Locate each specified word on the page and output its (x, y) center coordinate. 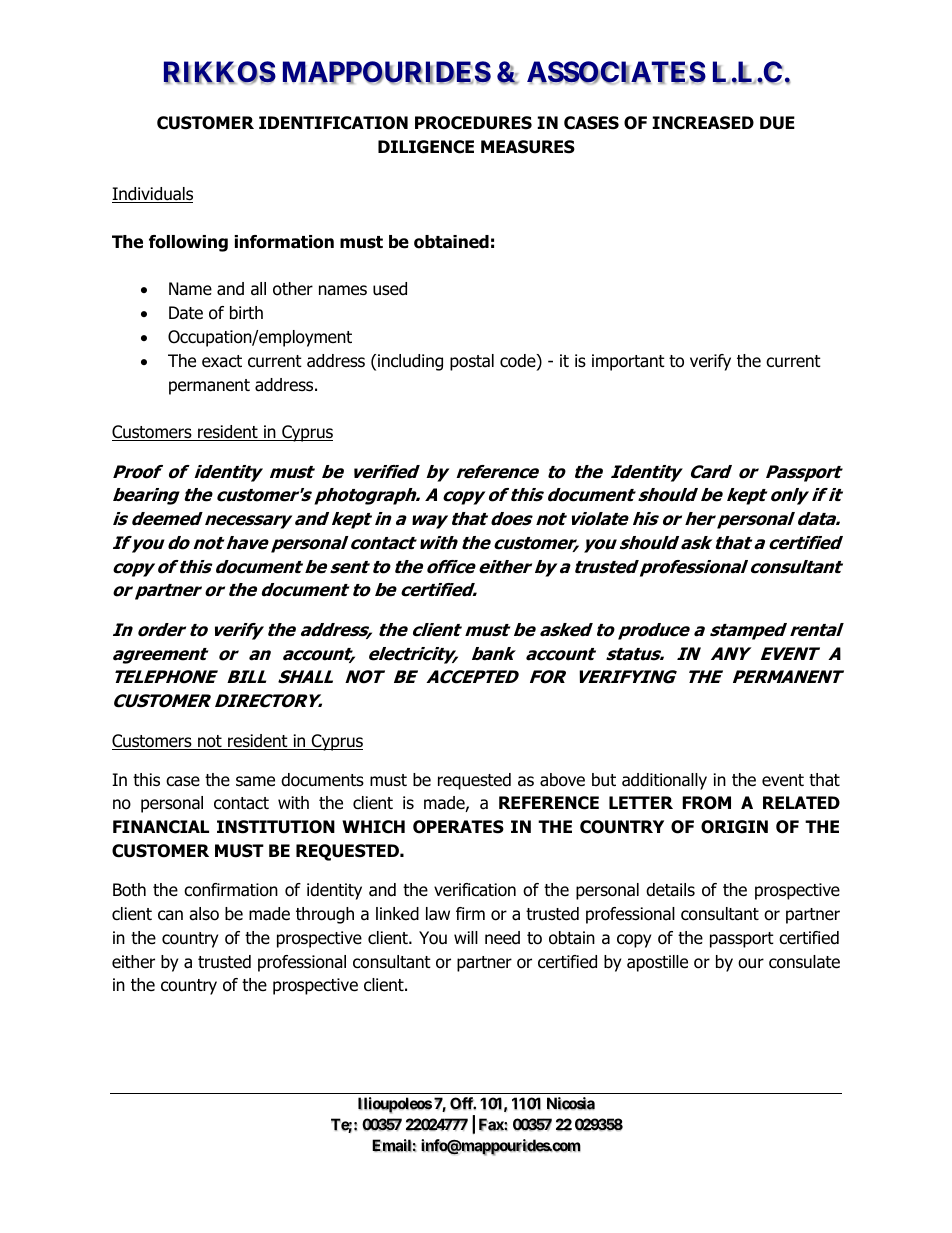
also (204, 914)
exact (222, 361)
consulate (804, 962)
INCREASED (703, 123)
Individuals (152, 195)
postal (472, 362)
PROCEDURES (473, 123)
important (628, 362)
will (466, 937)
